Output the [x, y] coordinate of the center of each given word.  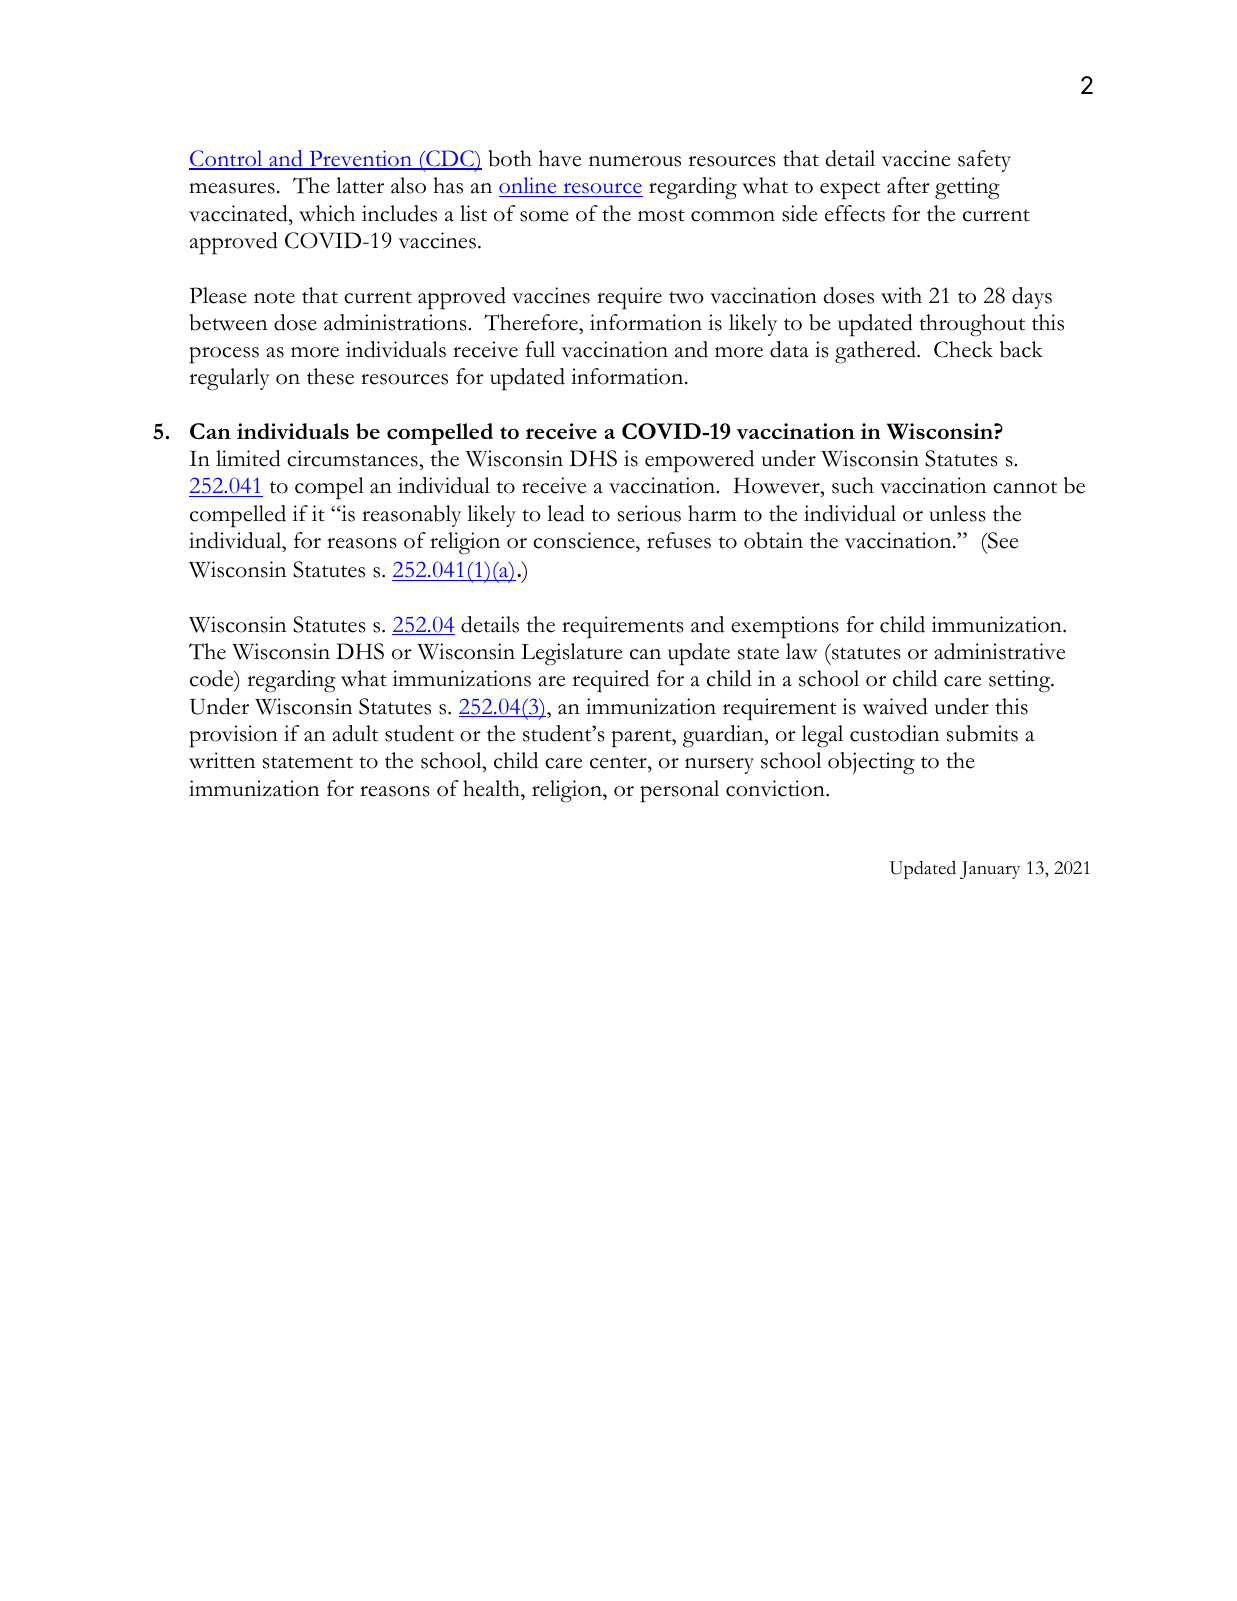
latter [360, 185]
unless [957, 513]
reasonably [411, 516]
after [908, 185]
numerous [635, 161]
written [222, 760]
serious [649, 513]
